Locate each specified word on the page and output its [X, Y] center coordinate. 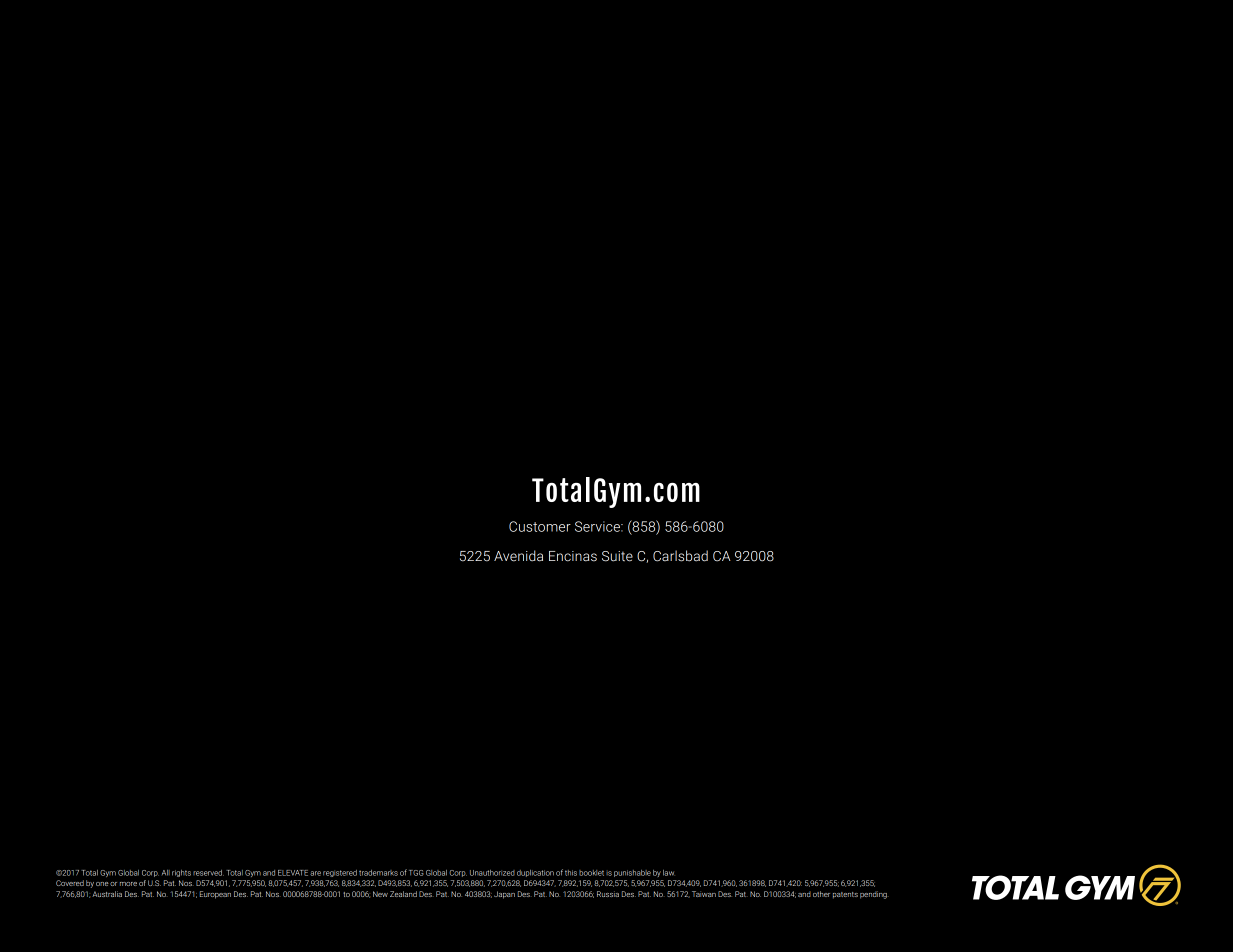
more [128, 884]
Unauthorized [492, 873]
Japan [504, 895]
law [669, 873]
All [166, 873]
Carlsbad [680, 556]
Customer [540, 526]
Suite [617, 556]
